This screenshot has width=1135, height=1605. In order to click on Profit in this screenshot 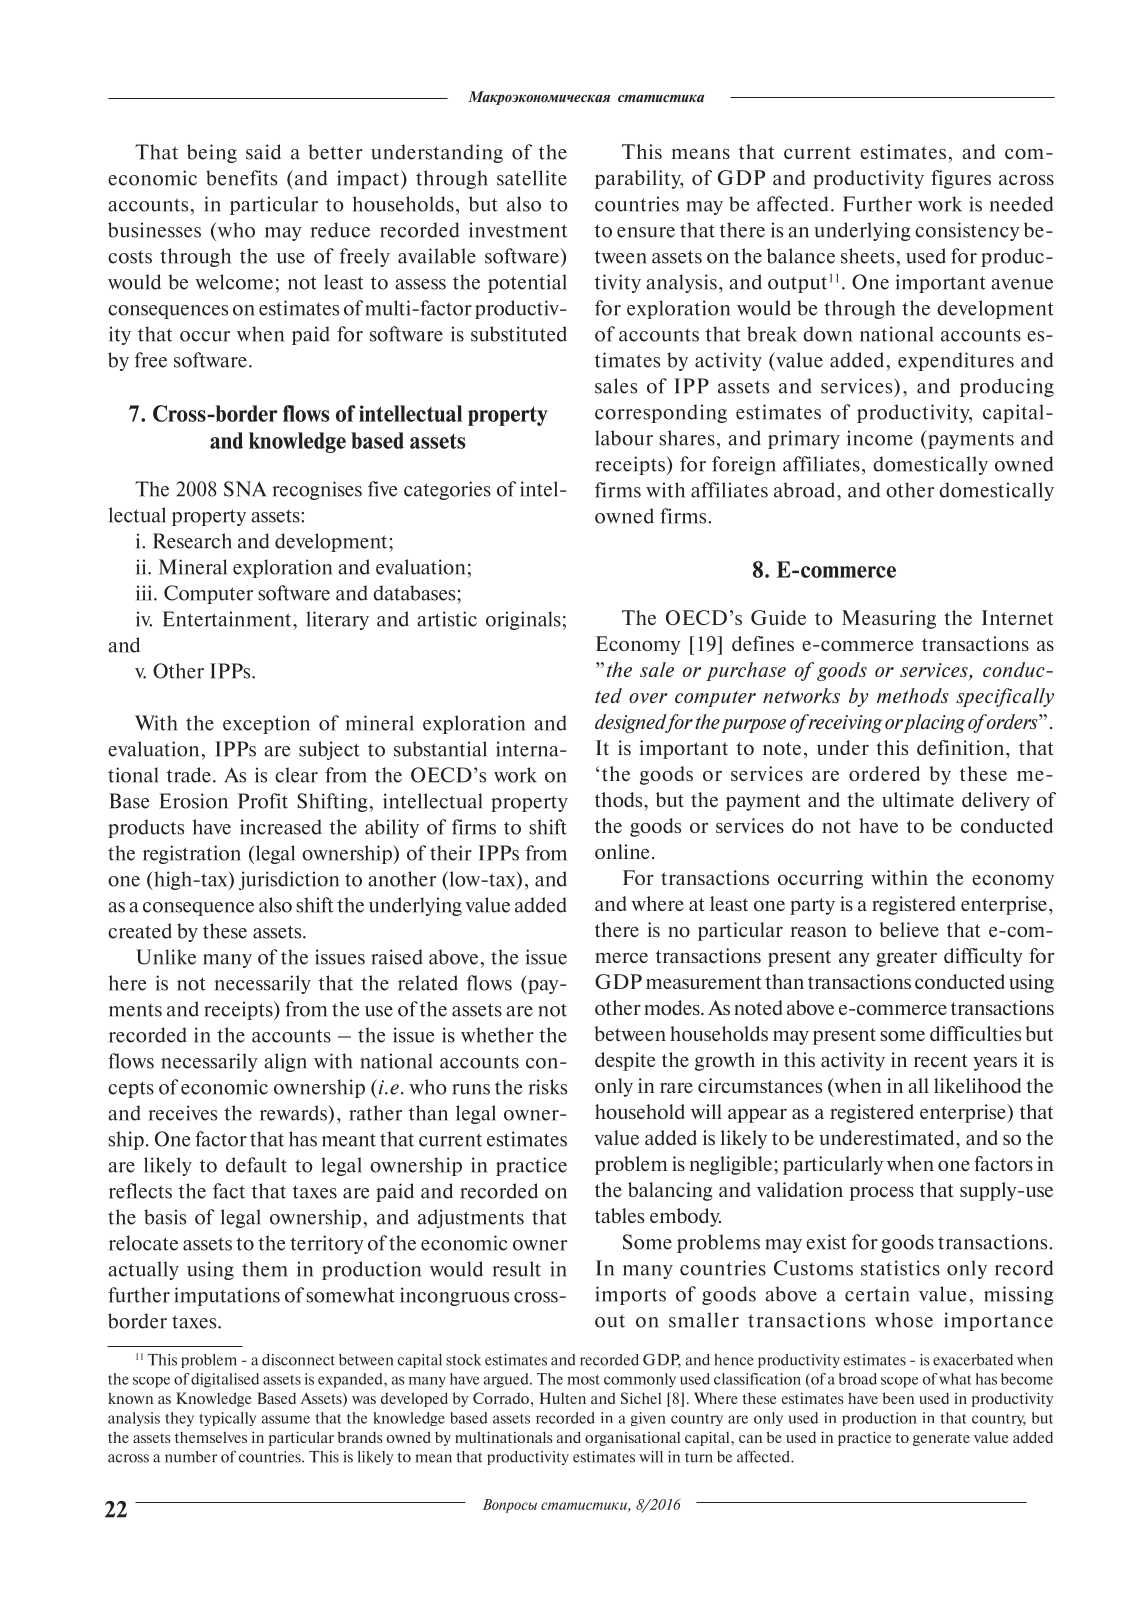, I will do `click(263, 801)`.
